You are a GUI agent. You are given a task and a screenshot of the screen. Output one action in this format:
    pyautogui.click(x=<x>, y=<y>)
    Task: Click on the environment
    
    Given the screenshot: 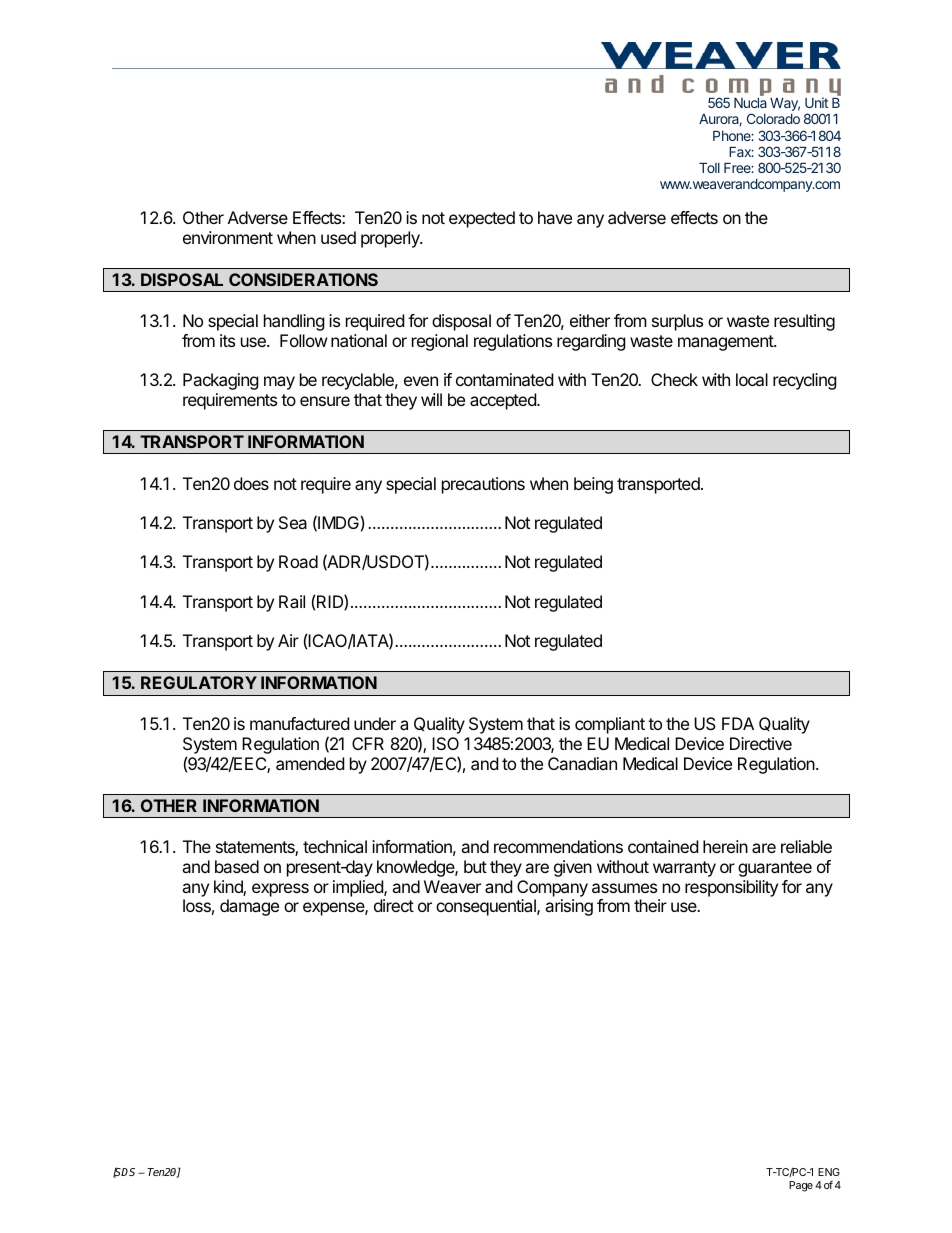 What is the action you would take?
    pyautogui.click(x=228, y=237)
